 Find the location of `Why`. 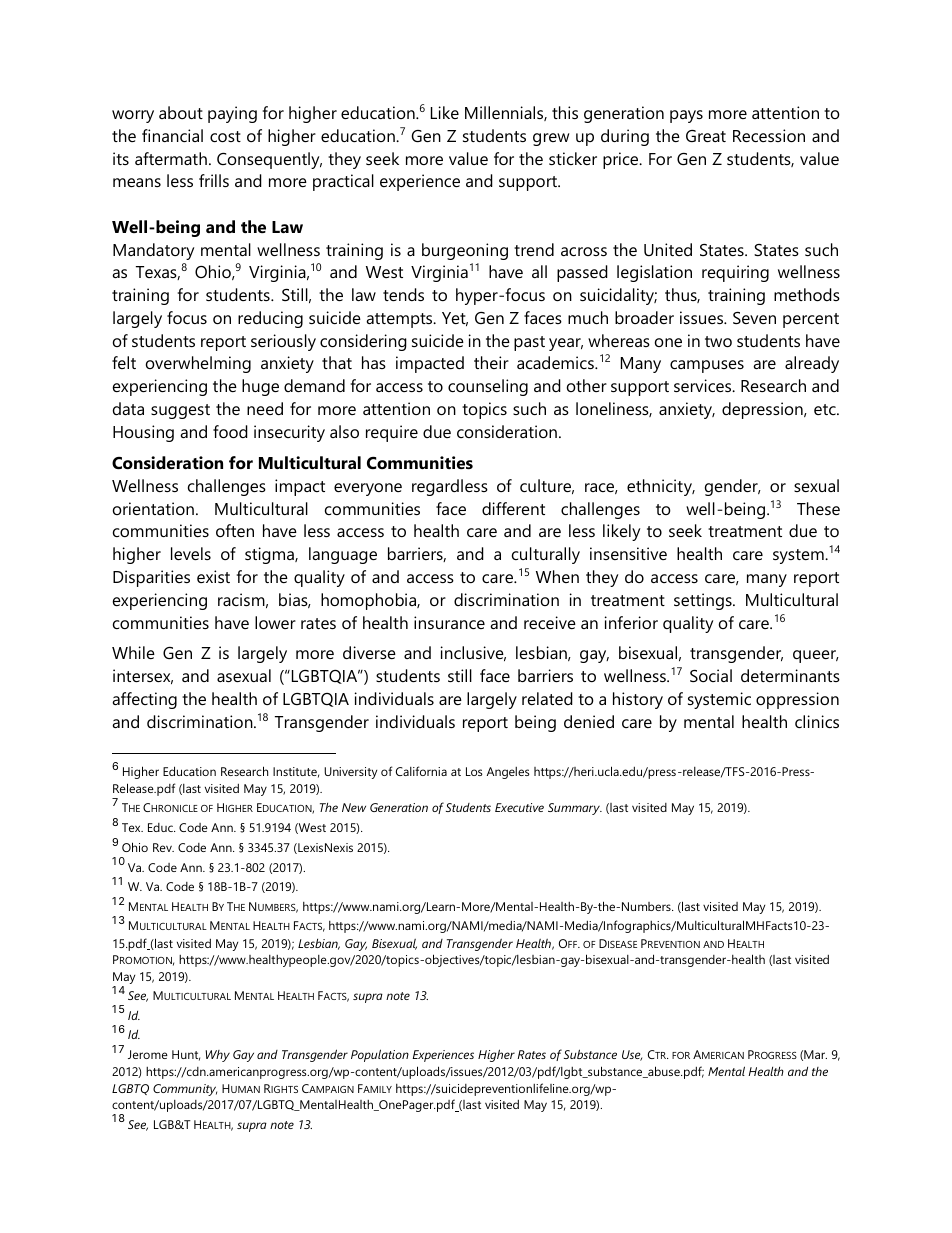

Why is located at coordinates (217, 1056).
